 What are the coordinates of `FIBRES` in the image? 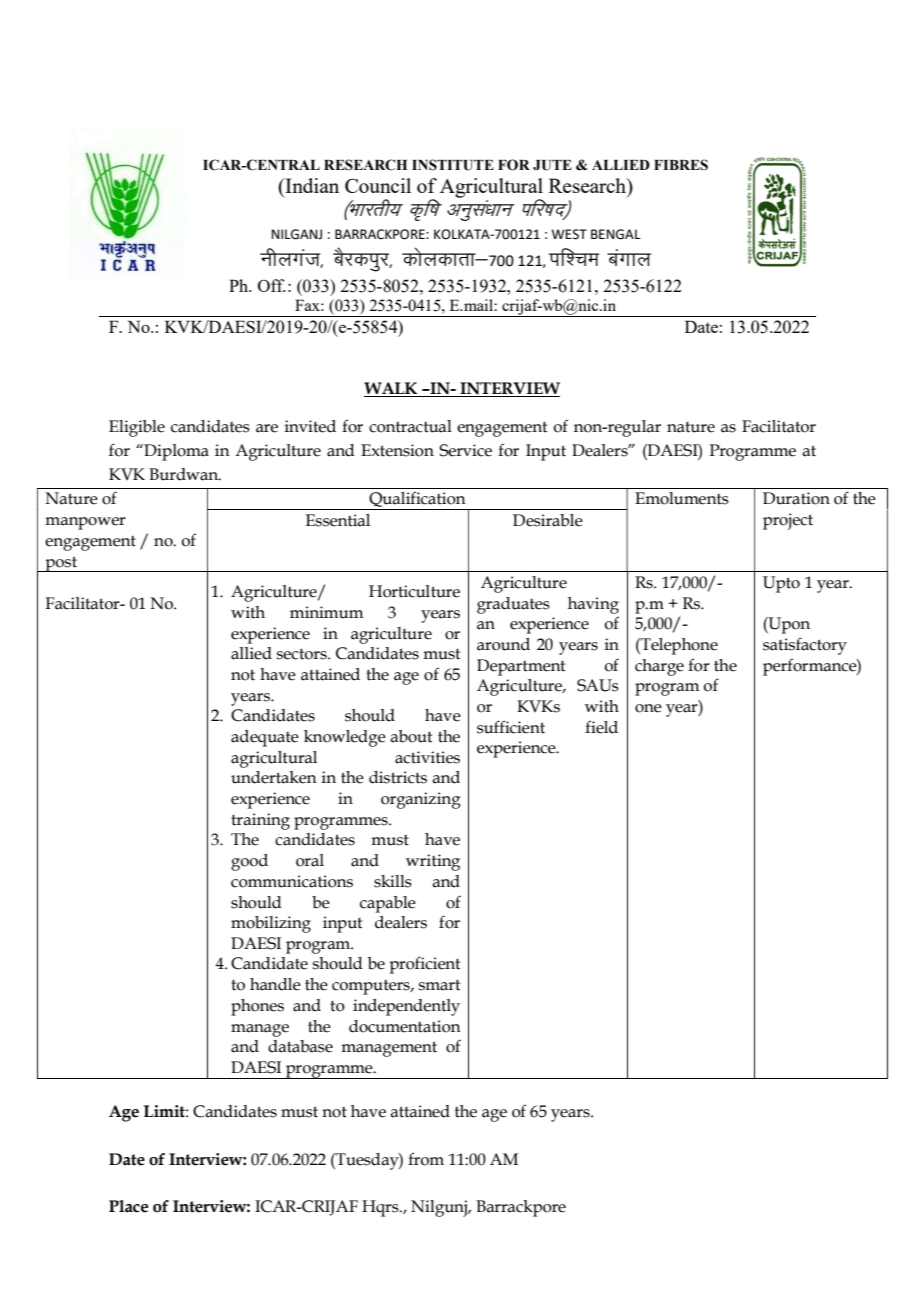 It's located at (681, 165).
